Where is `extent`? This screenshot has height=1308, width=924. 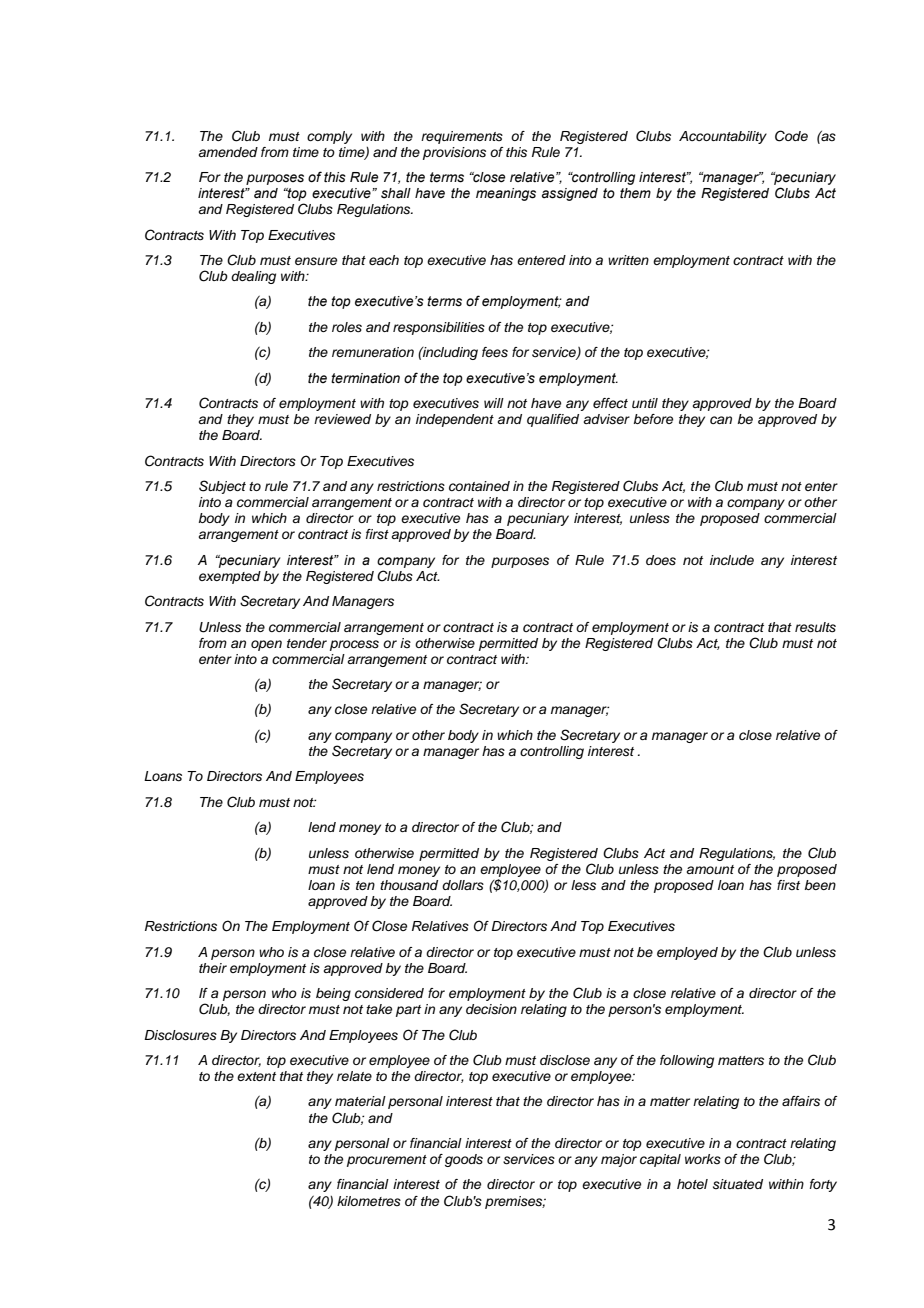 extent is located at coordinates (256, 1076).
